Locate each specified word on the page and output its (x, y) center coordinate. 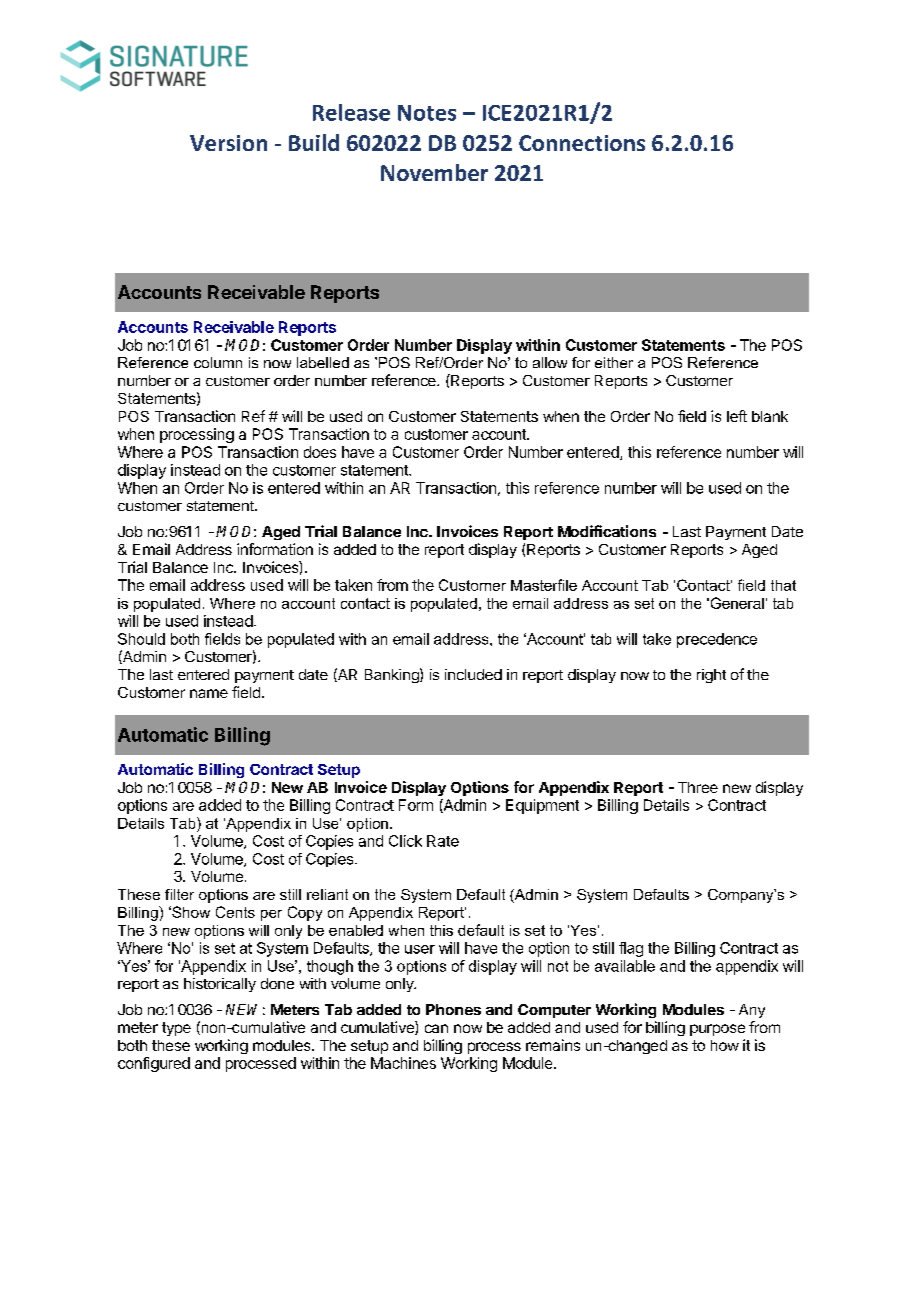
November (434, 172)
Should (141, 639)
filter (179, 894)
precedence (717, 640)
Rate (443, 841)
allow (550, 362)
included (473, 674)
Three (698, 787)
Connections (582, 143)
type (176, 1029)
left (737, 416)
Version (228, 143)
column (218, 362)
